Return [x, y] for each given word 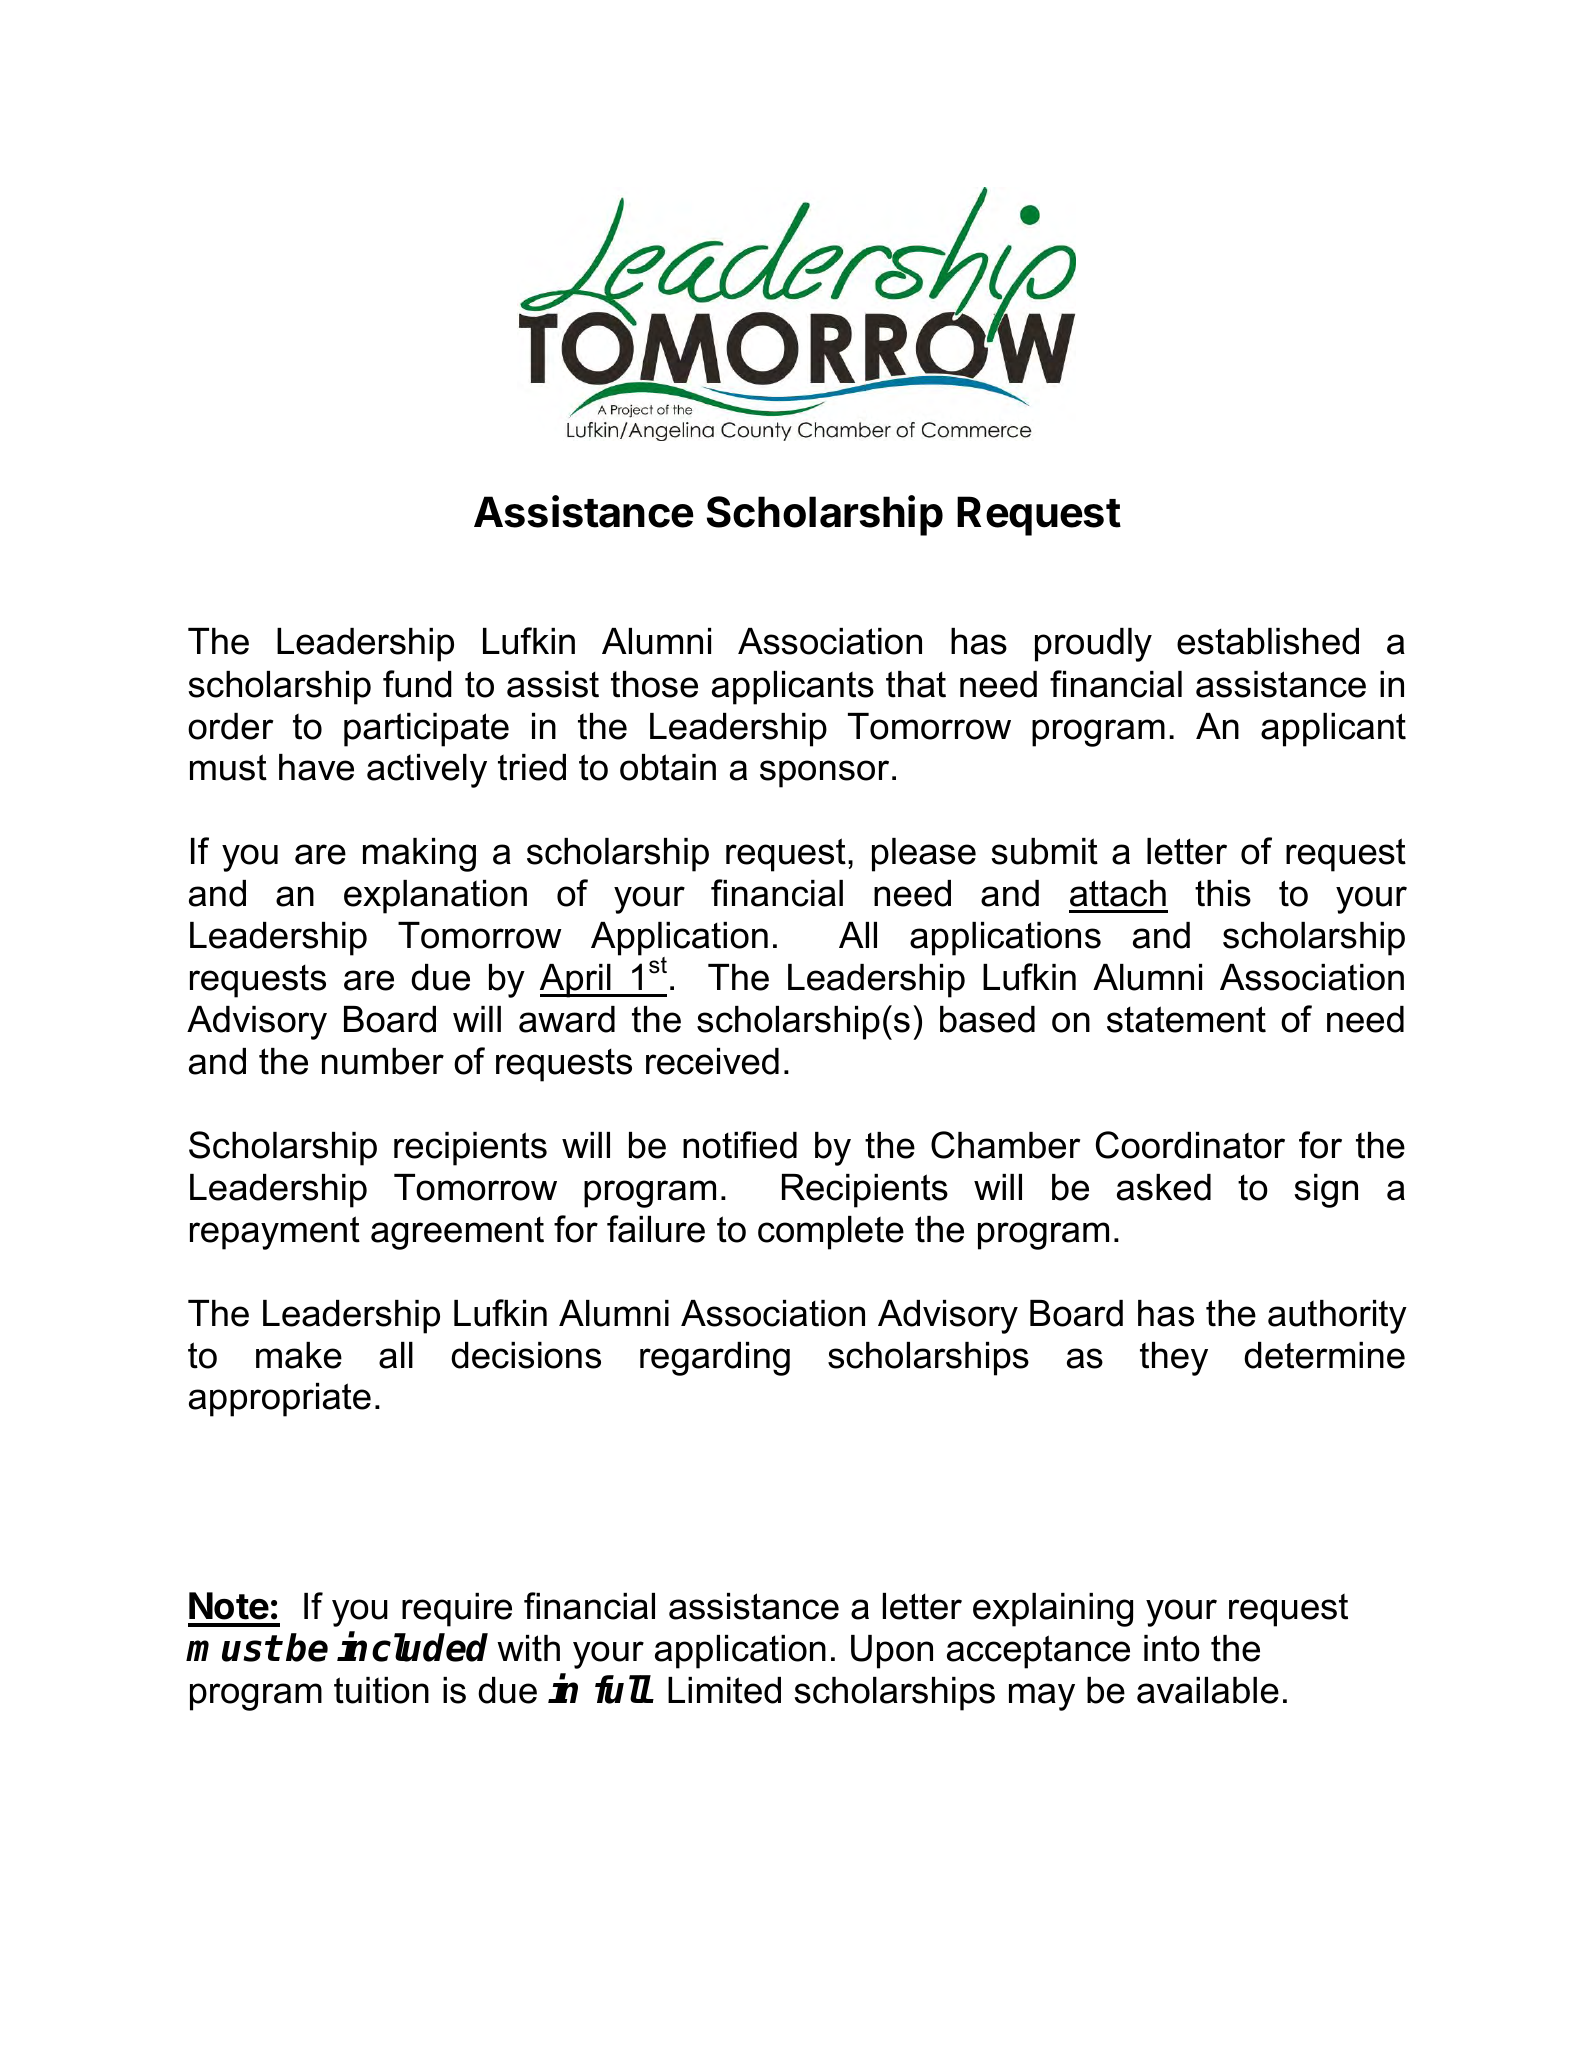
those [654, 684]
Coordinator [1190, 1145]
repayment [275, 1233]
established [1268, 641]
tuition [381, 1690]
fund [417, 684]
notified [740, 1145]
